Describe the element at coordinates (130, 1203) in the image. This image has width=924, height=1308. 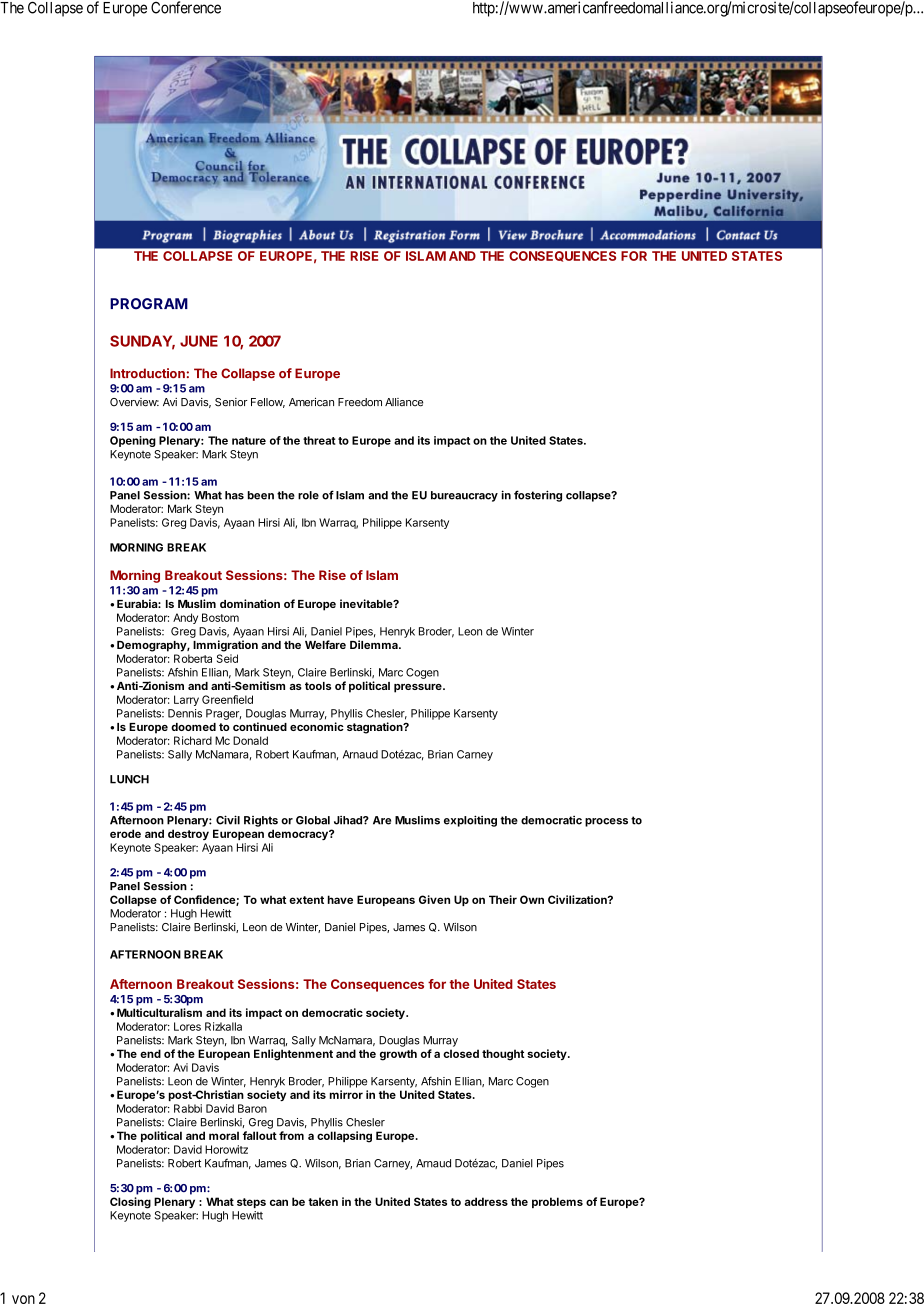
I see `Closing` at that location.
